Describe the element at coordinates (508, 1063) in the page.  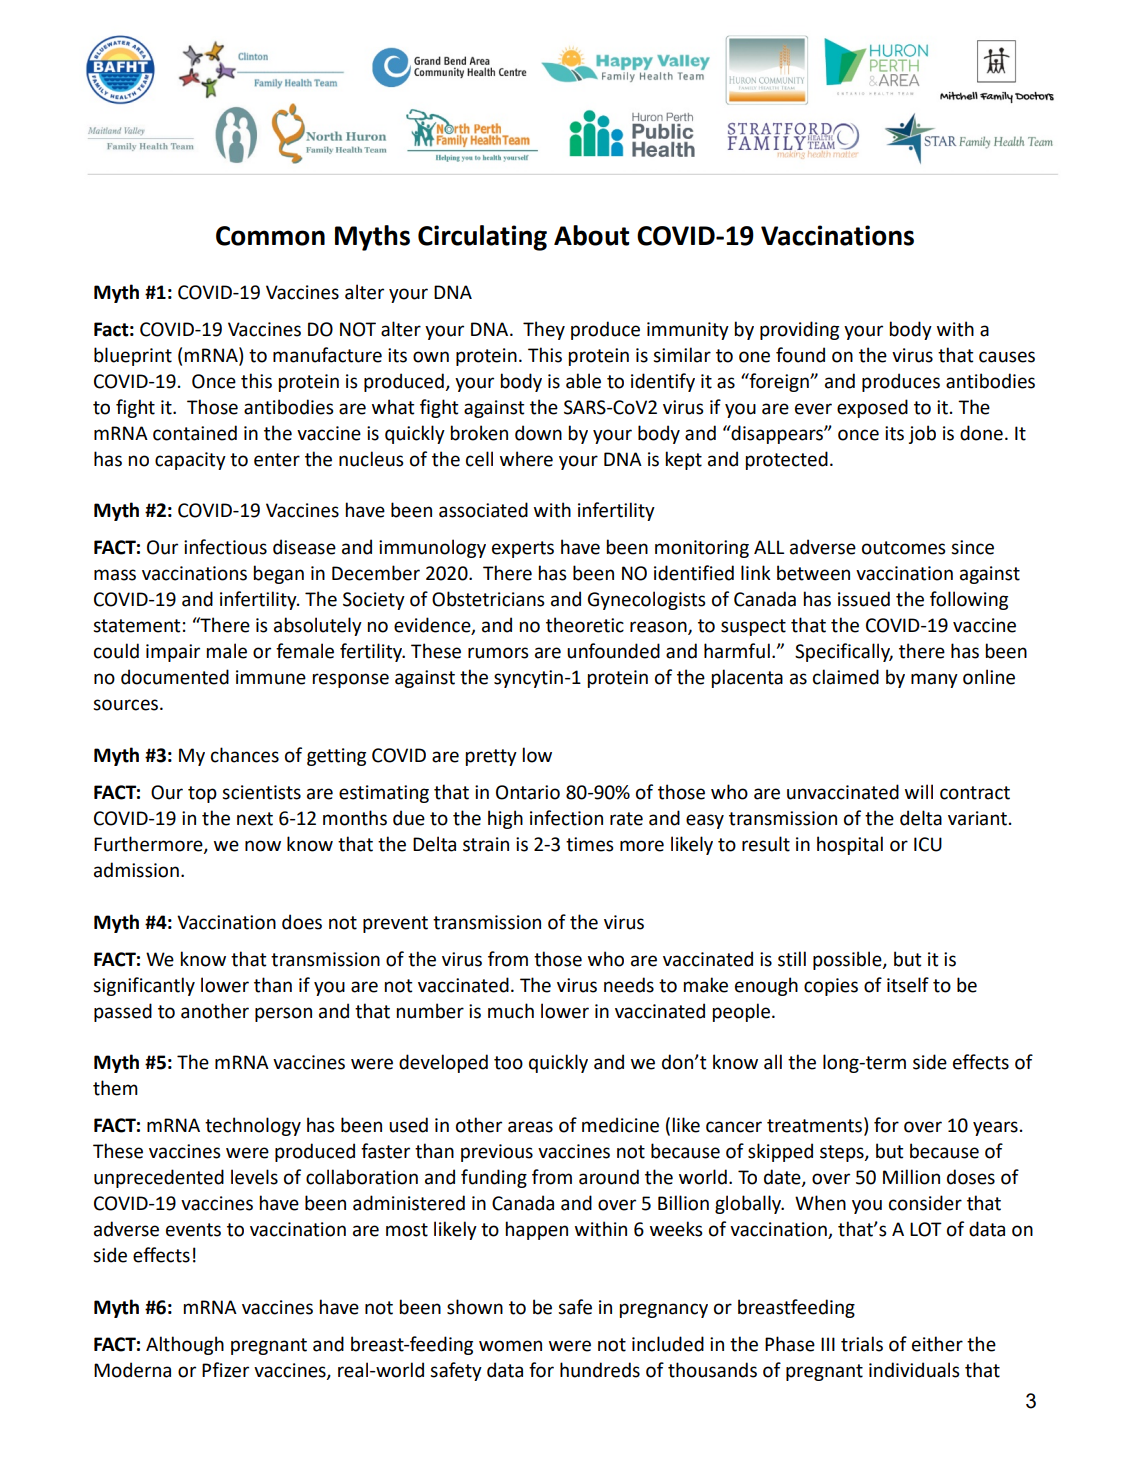
I see `too` at that location.
